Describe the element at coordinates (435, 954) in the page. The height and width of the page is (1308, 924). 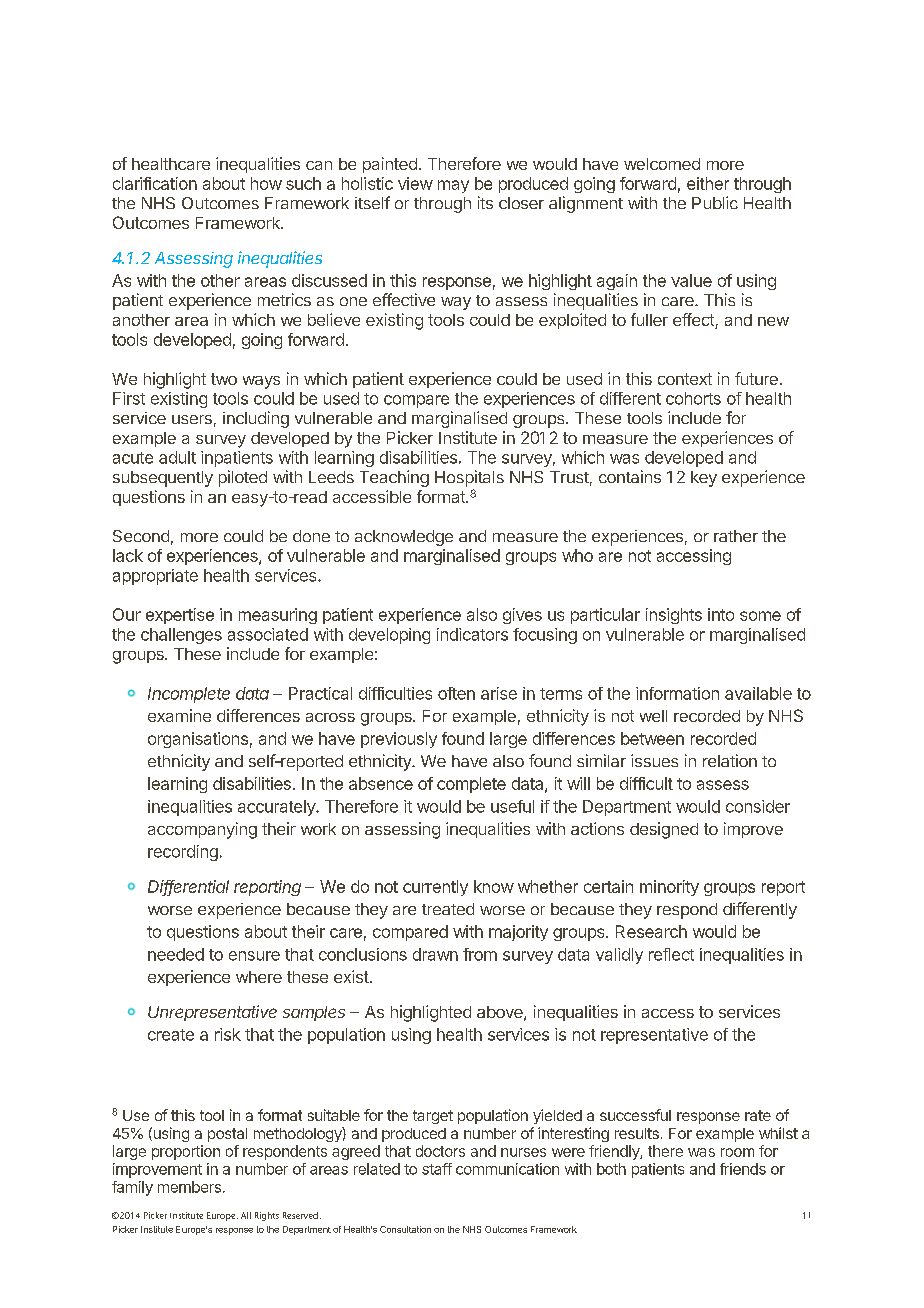
I see `drawn` at that location.
